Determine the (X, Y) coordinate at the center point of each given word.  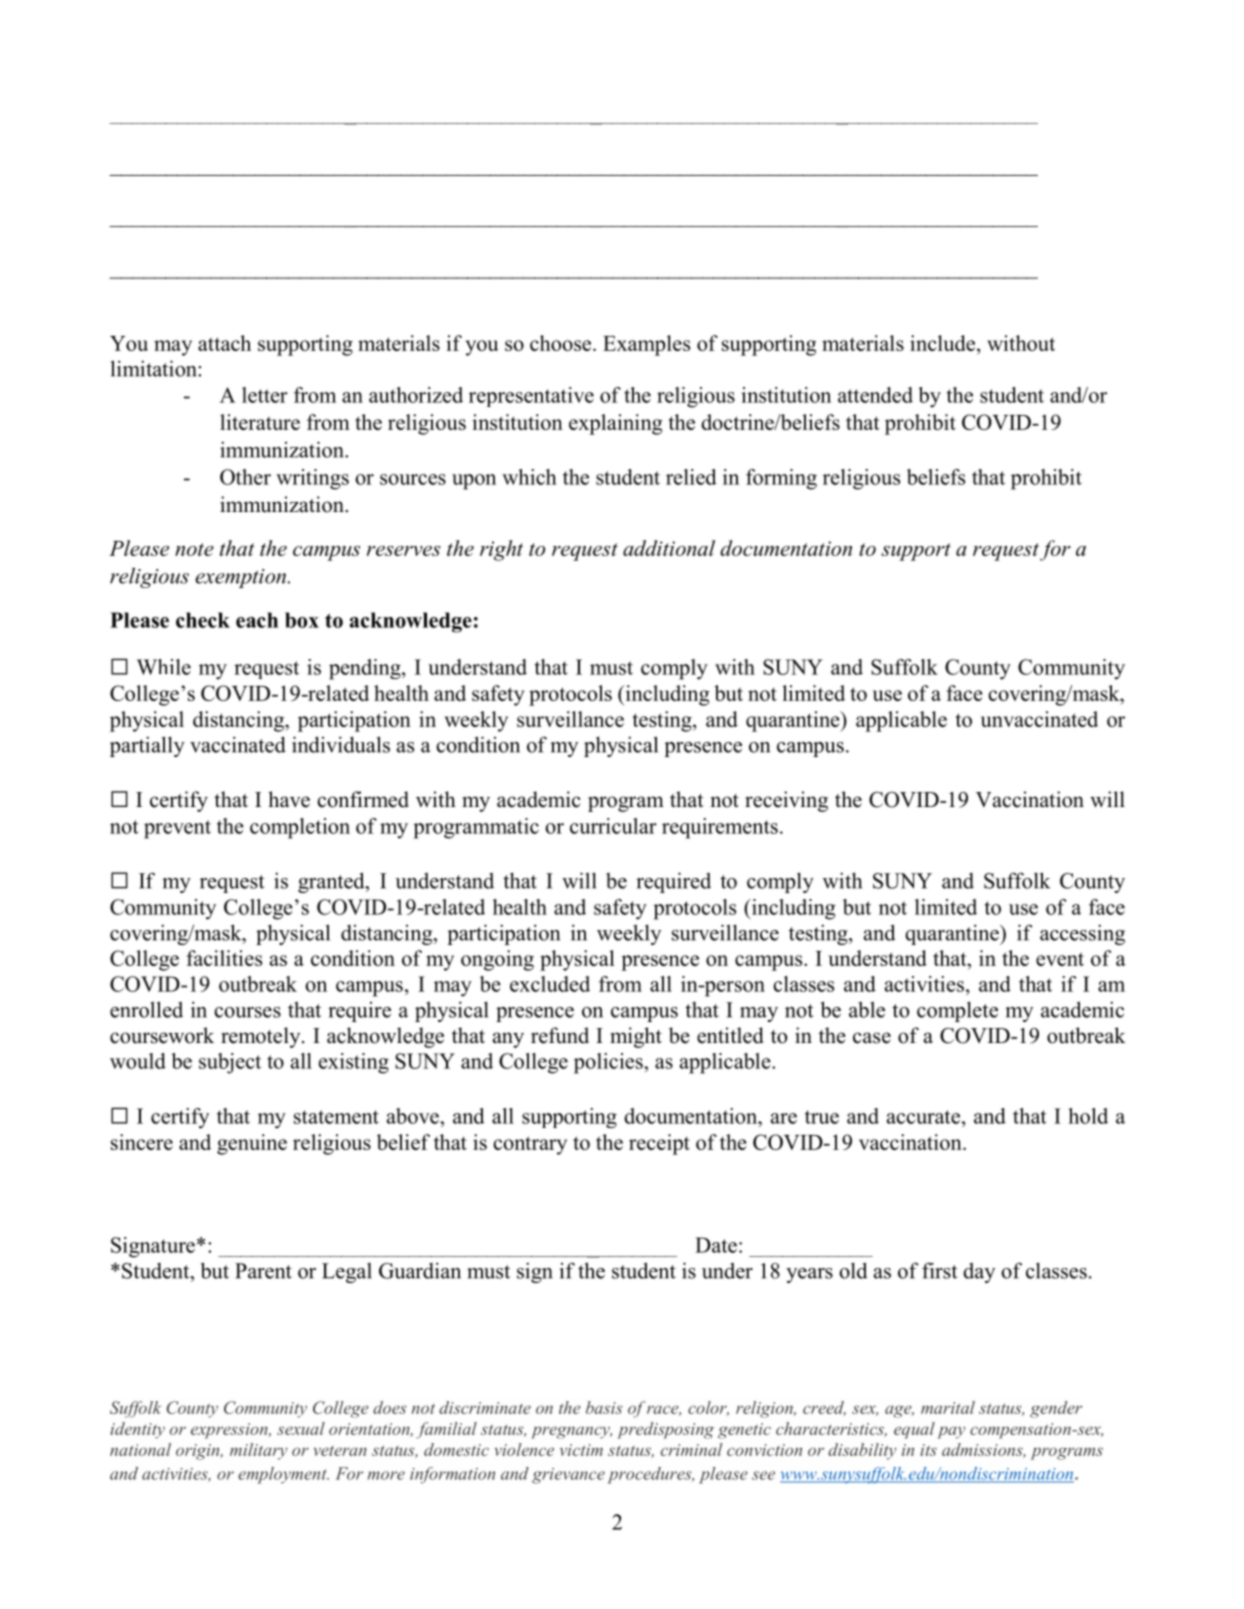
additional (669, 548)
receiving (786, 801)
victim (581, 1450)
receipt (659, 1144)
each (257, 620)
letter (265, 395)
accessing (1082, 934)
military (258, 1451)
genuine (252, 1144)
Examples (646, 345)
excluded (550, 984)
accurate (923, 1117)
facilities (224, 958)
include (942, 343)
